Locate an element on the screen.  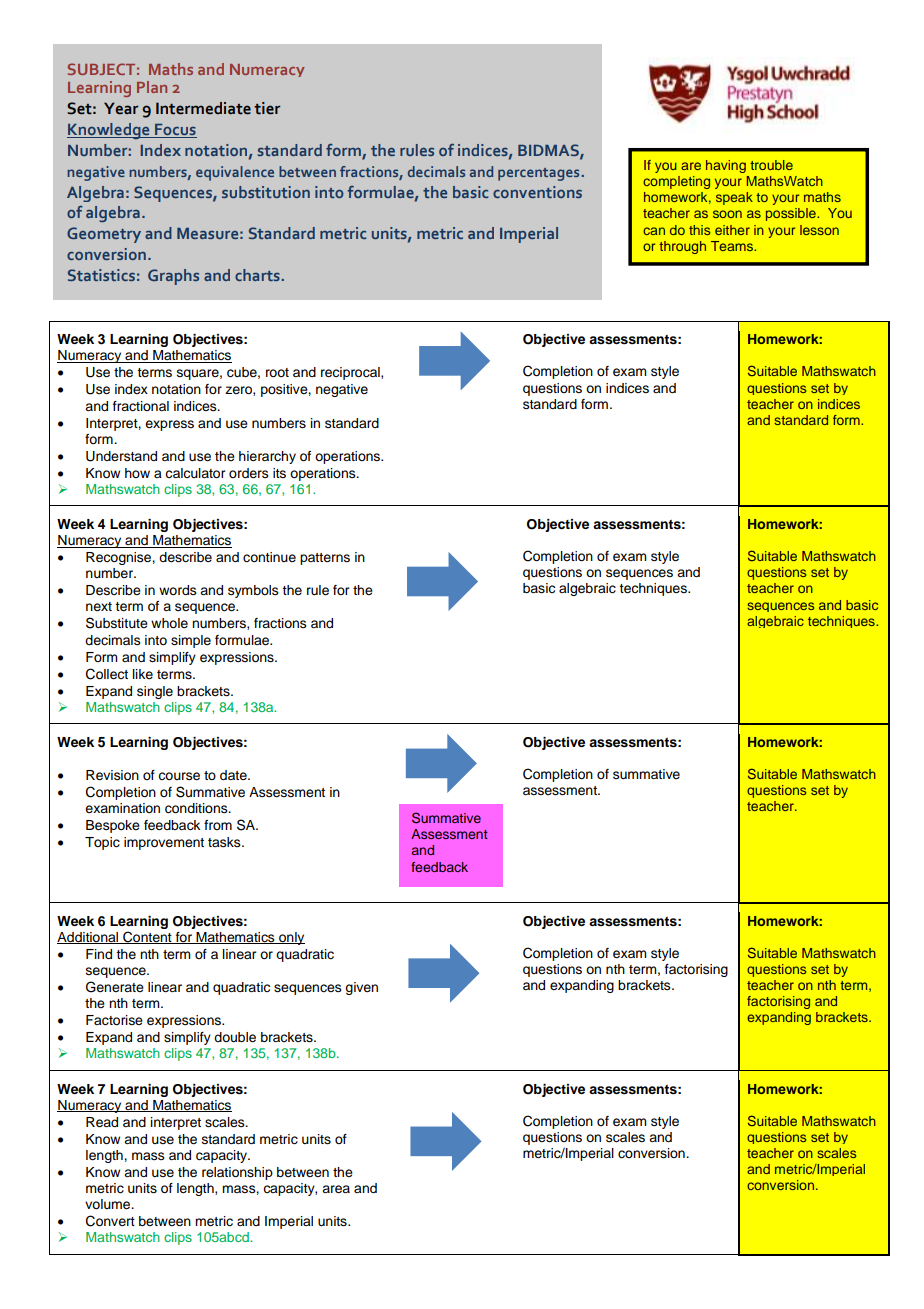
fractional is located at coordinates (141, 406).
